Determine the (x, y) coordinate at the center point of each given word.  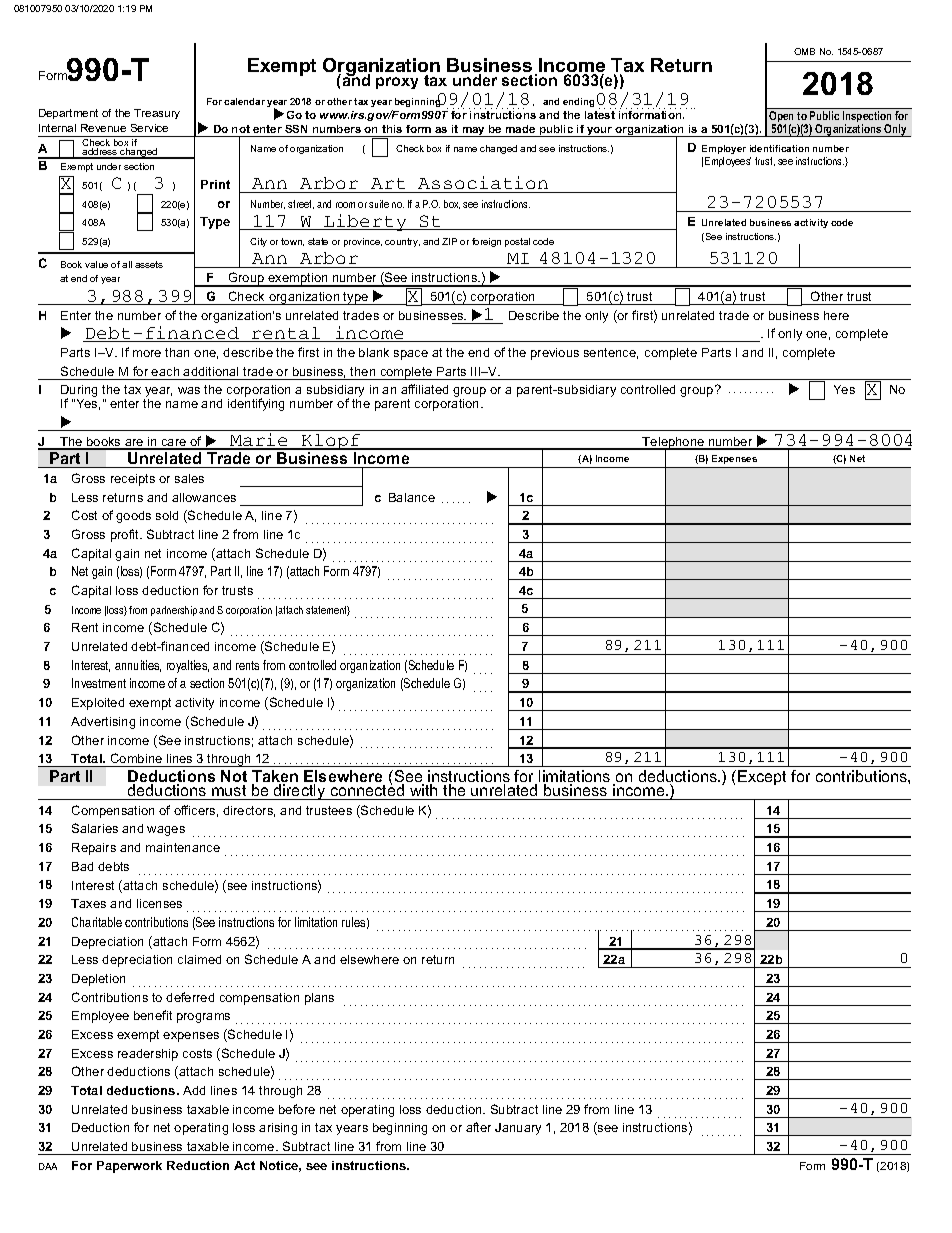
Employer (724, 149)
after (478, 1127)
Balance (412, 497)
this (392, 129)
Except (762, 777)
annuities (138, 666)
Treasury (157, 114)
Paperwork (129, 1167)
